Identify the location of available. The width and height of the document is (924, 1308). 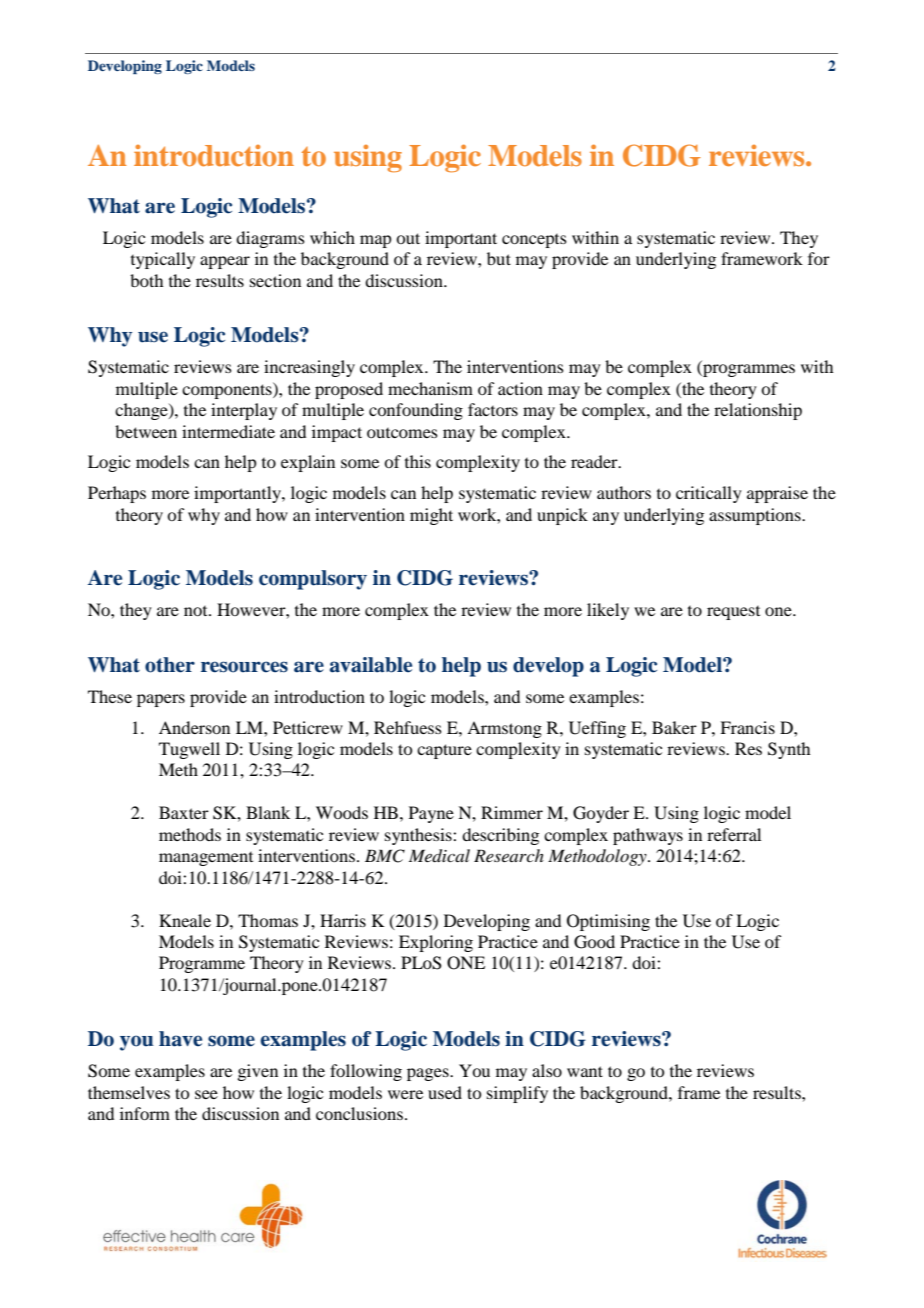
(371, 665).
